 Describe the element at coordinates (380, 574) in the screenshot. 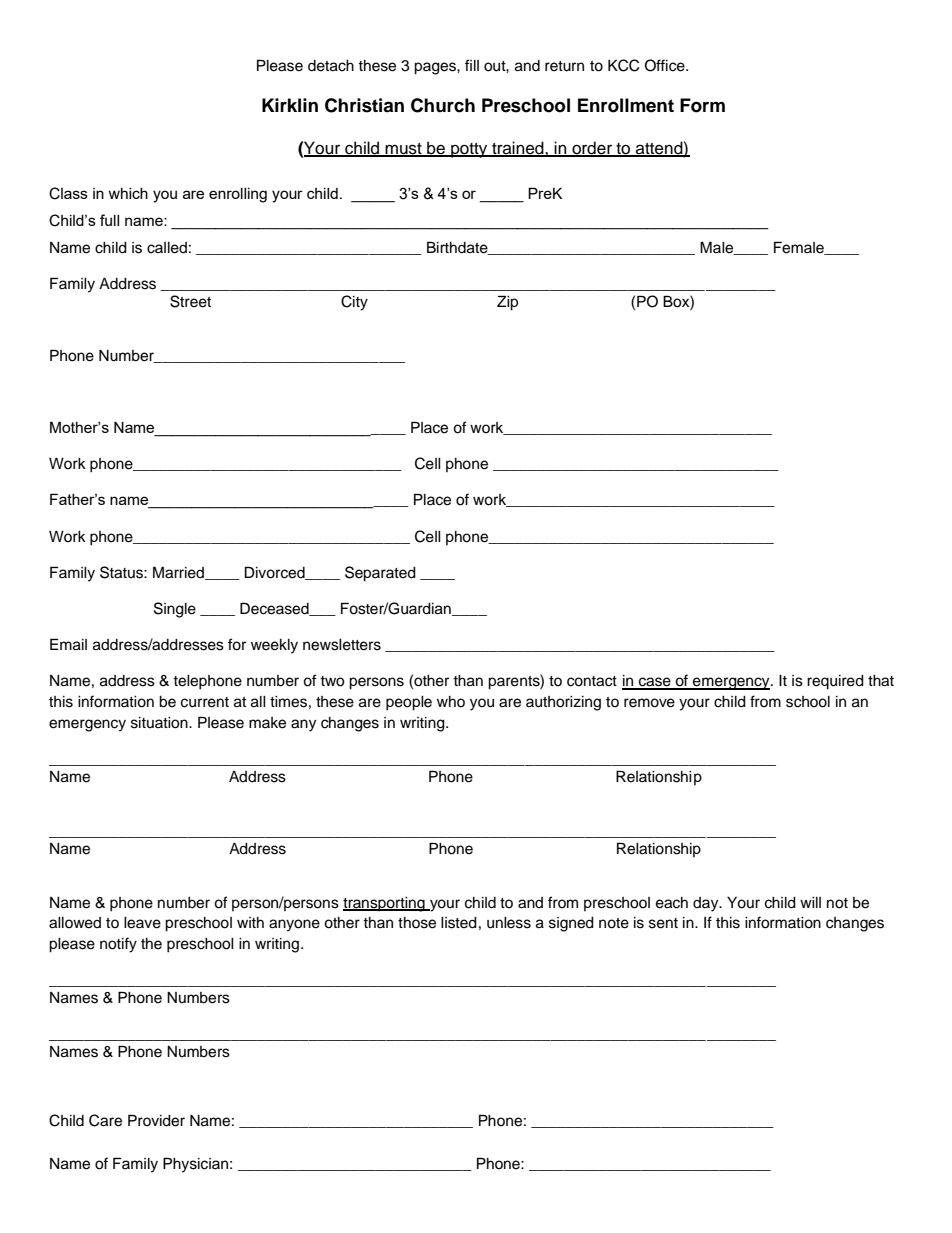

I see `Separated` at that location.
